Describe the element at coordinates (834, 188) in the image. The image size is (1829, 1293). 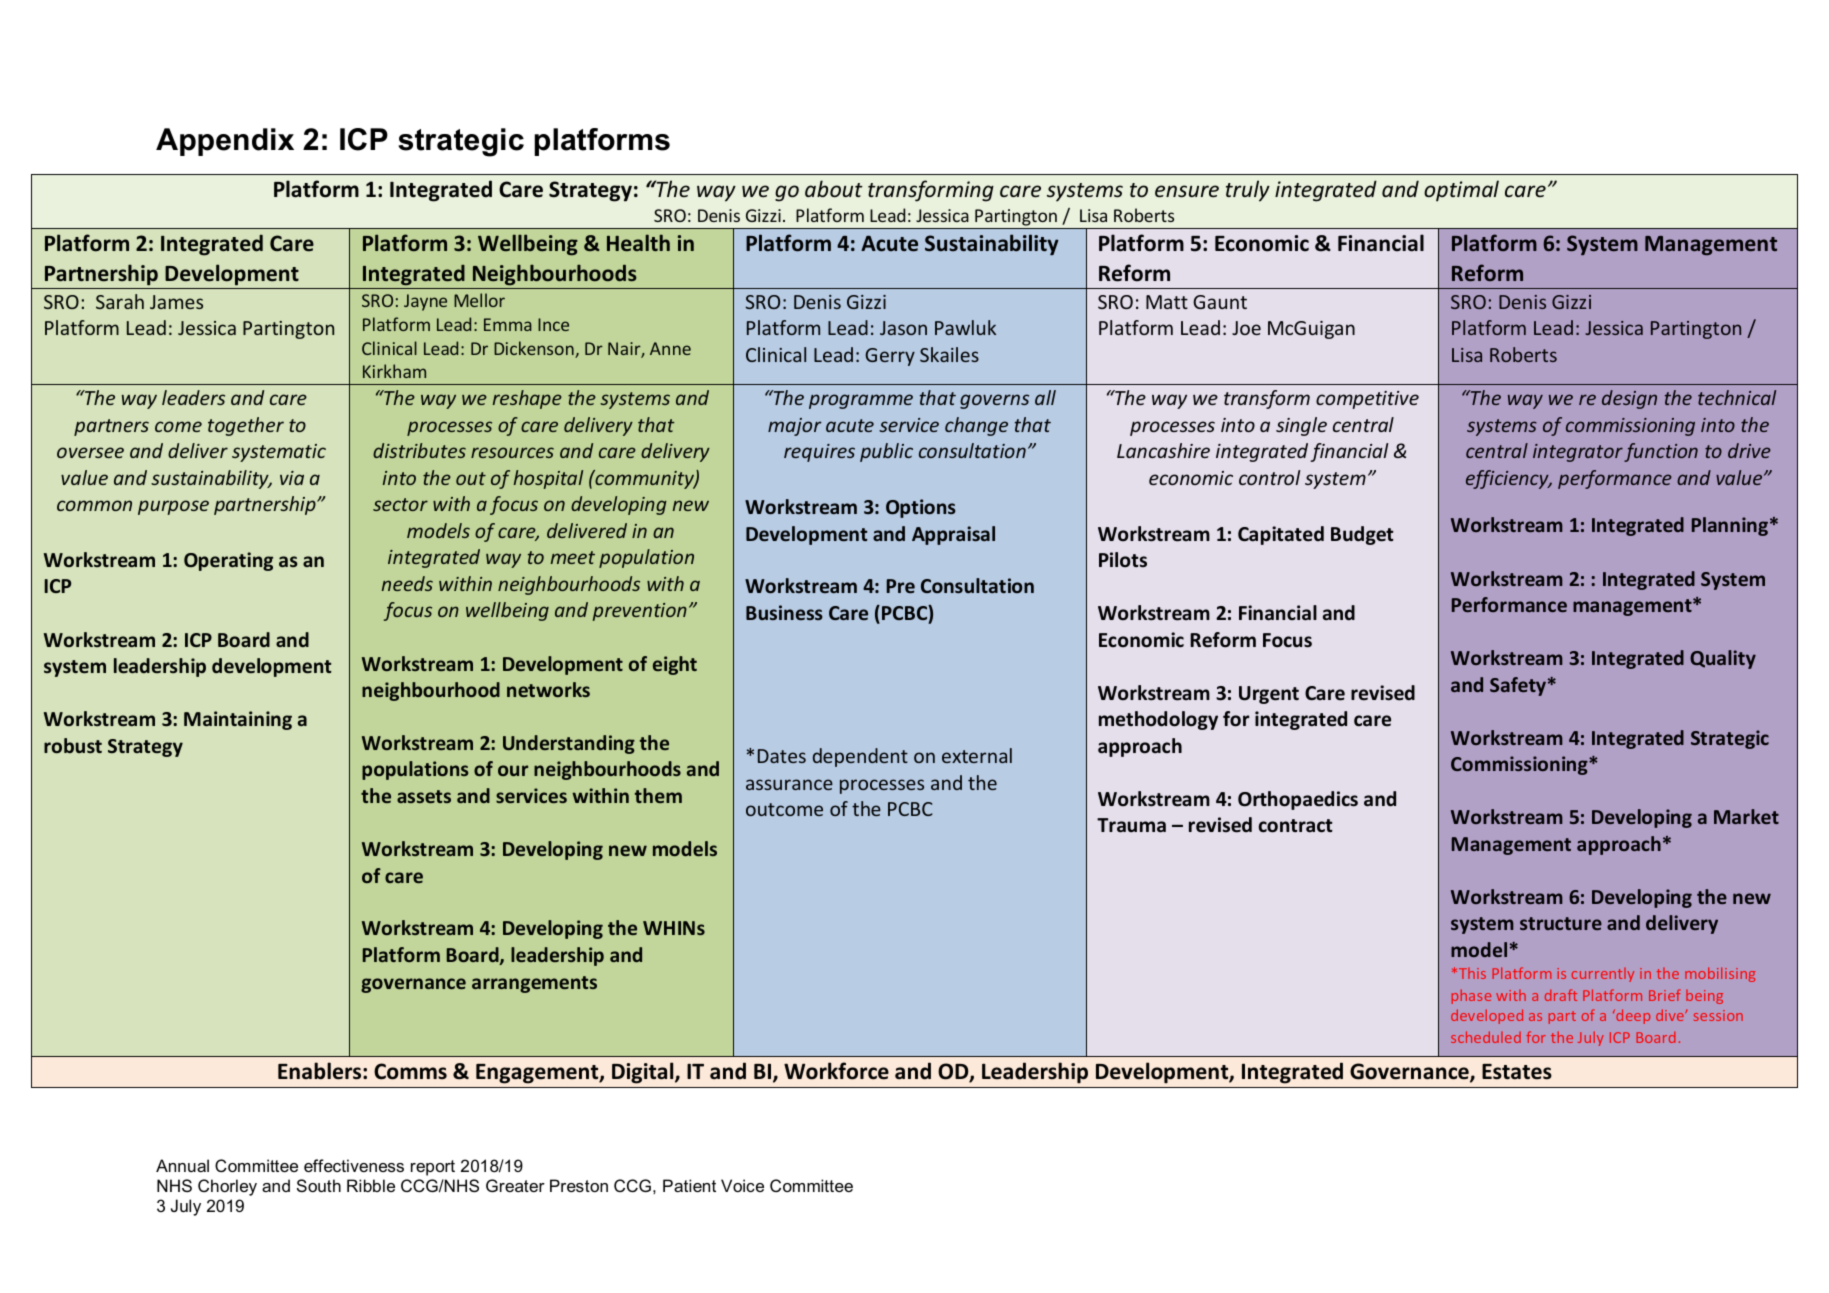
I see `about` at that location.
